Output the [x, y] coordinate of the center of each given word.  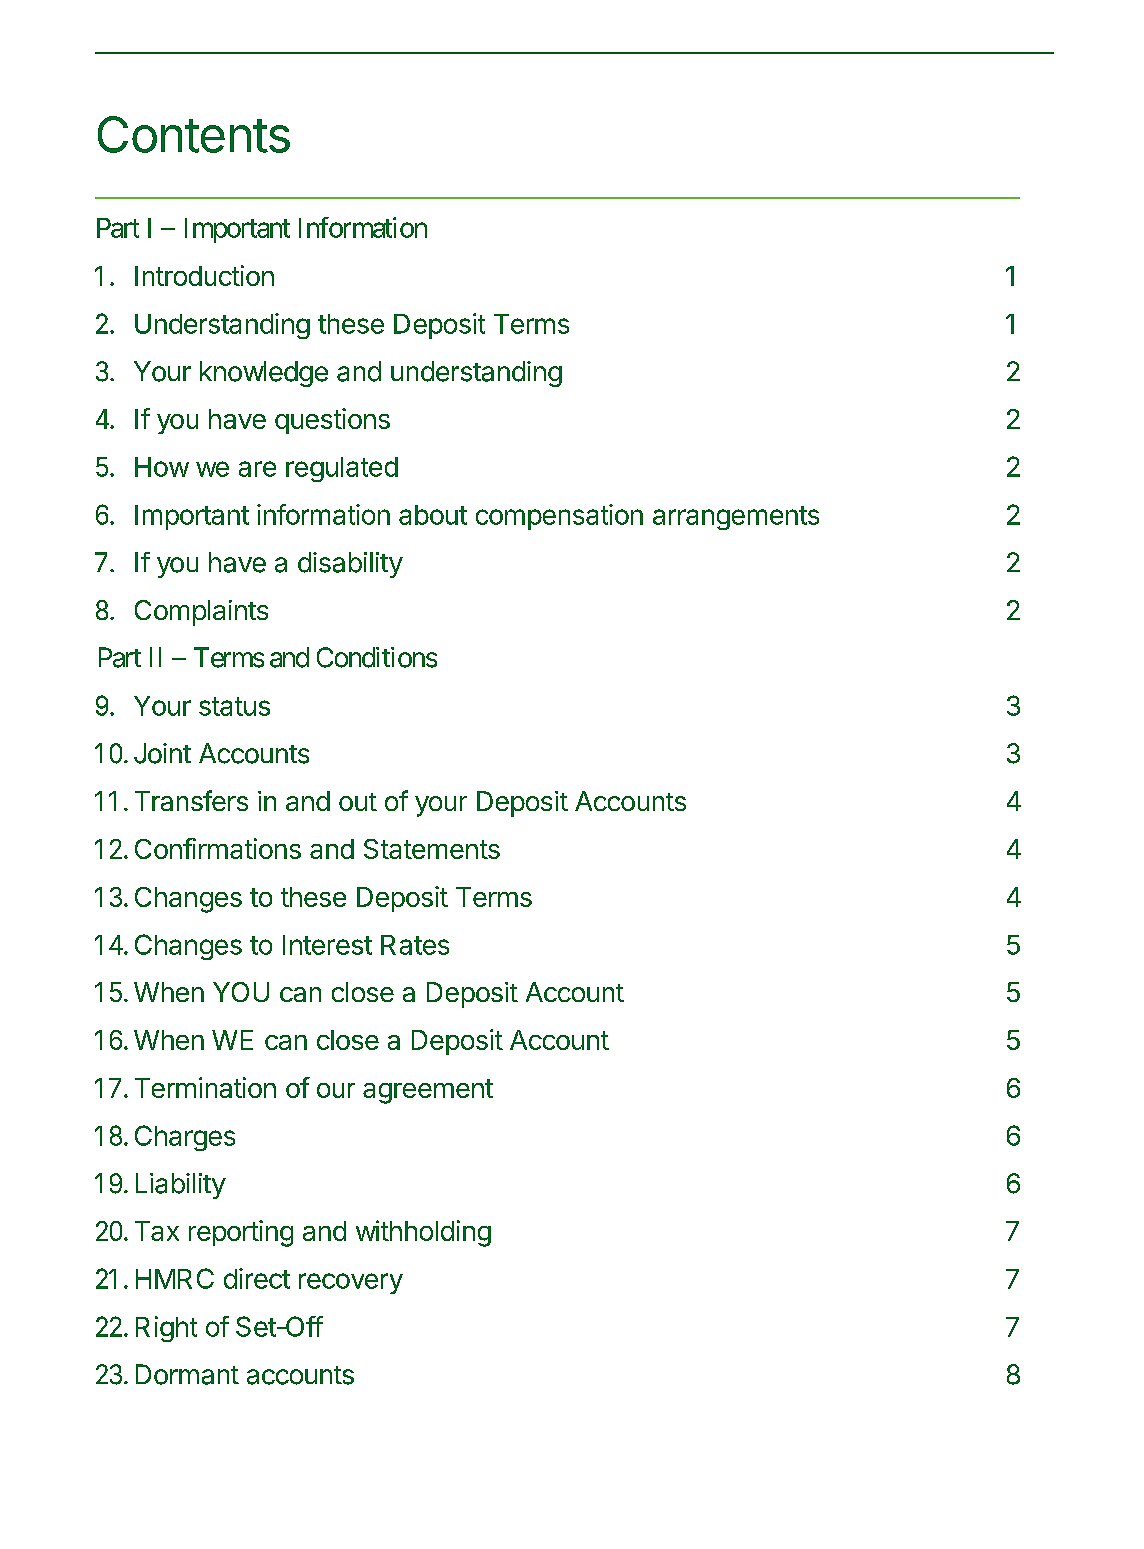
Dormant [187, 1374]
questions [332, 421]
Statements [432, 849]
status [234, 706]
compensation [559, 517]
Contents [194, 134]
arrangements [736, 518]
